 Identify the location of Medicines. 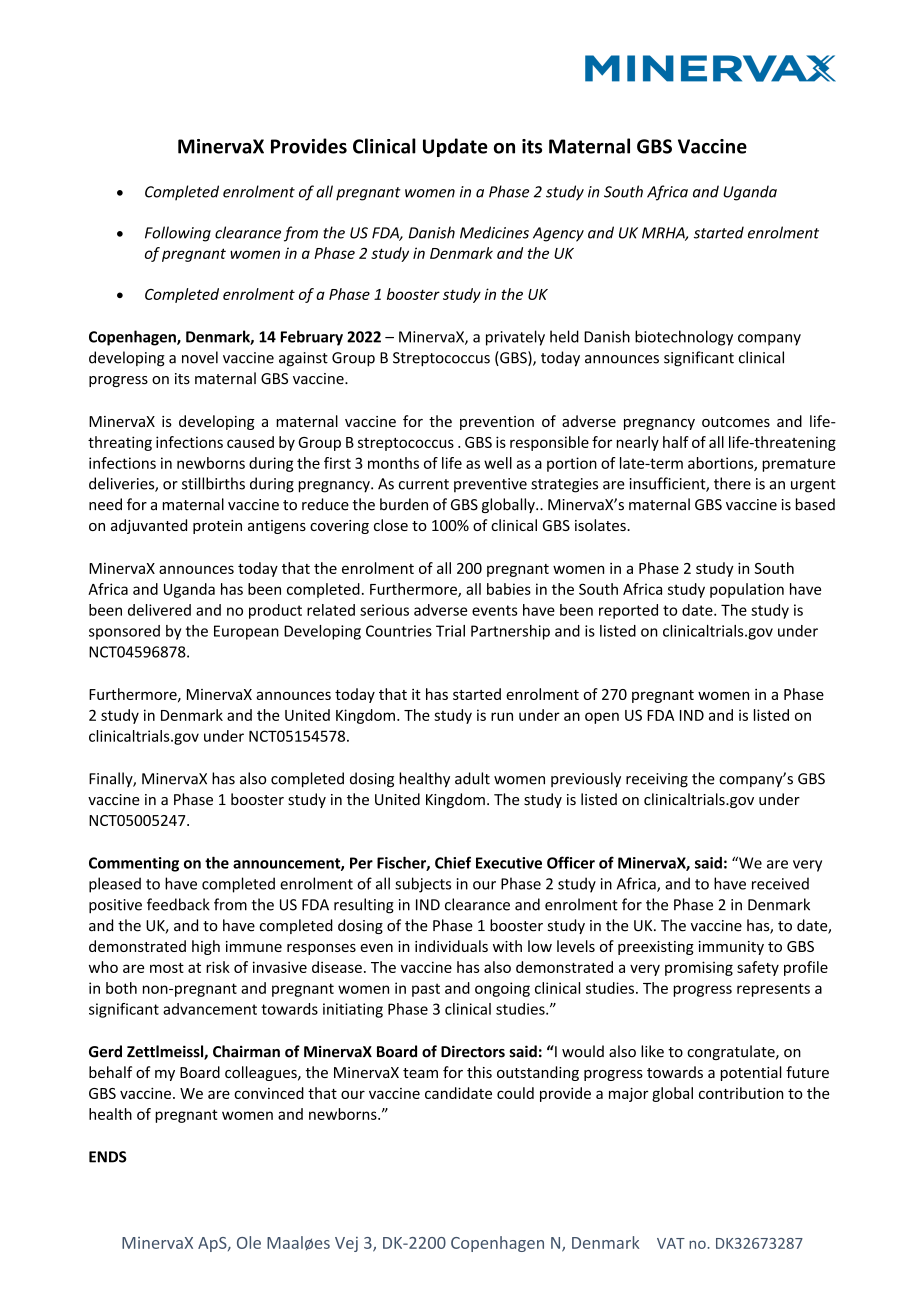
(494, 232).
